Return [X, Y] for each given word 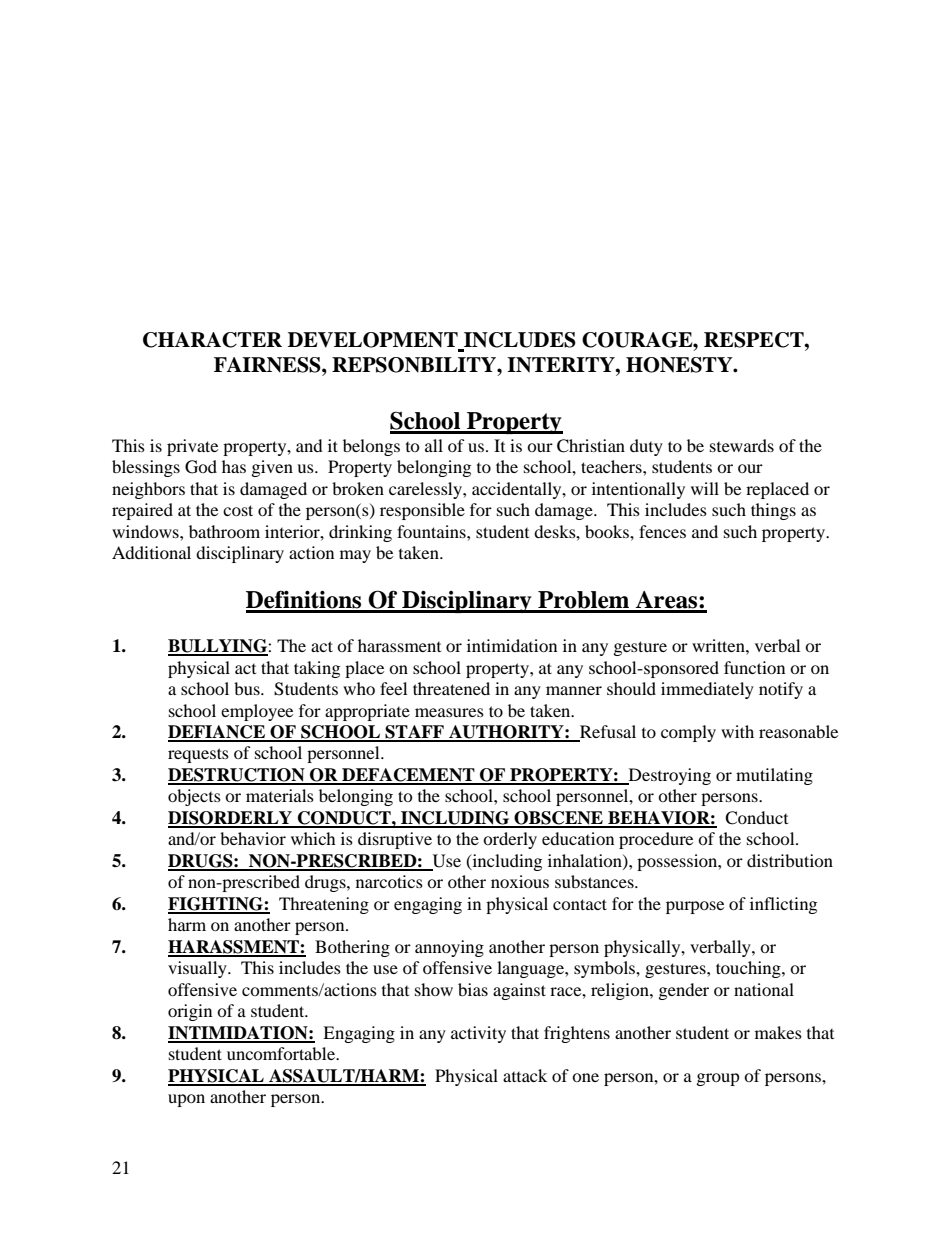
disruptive [395, 840]
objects [194, 797]
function [754, 667]
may [355, 556]
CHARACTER [212, 340]
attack [525, 1075]
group [718, 1079]
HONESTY [680, 365]
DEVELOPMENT [374, 341]
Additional [151, 552]
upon [186, 1100]
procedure [656, 840]
